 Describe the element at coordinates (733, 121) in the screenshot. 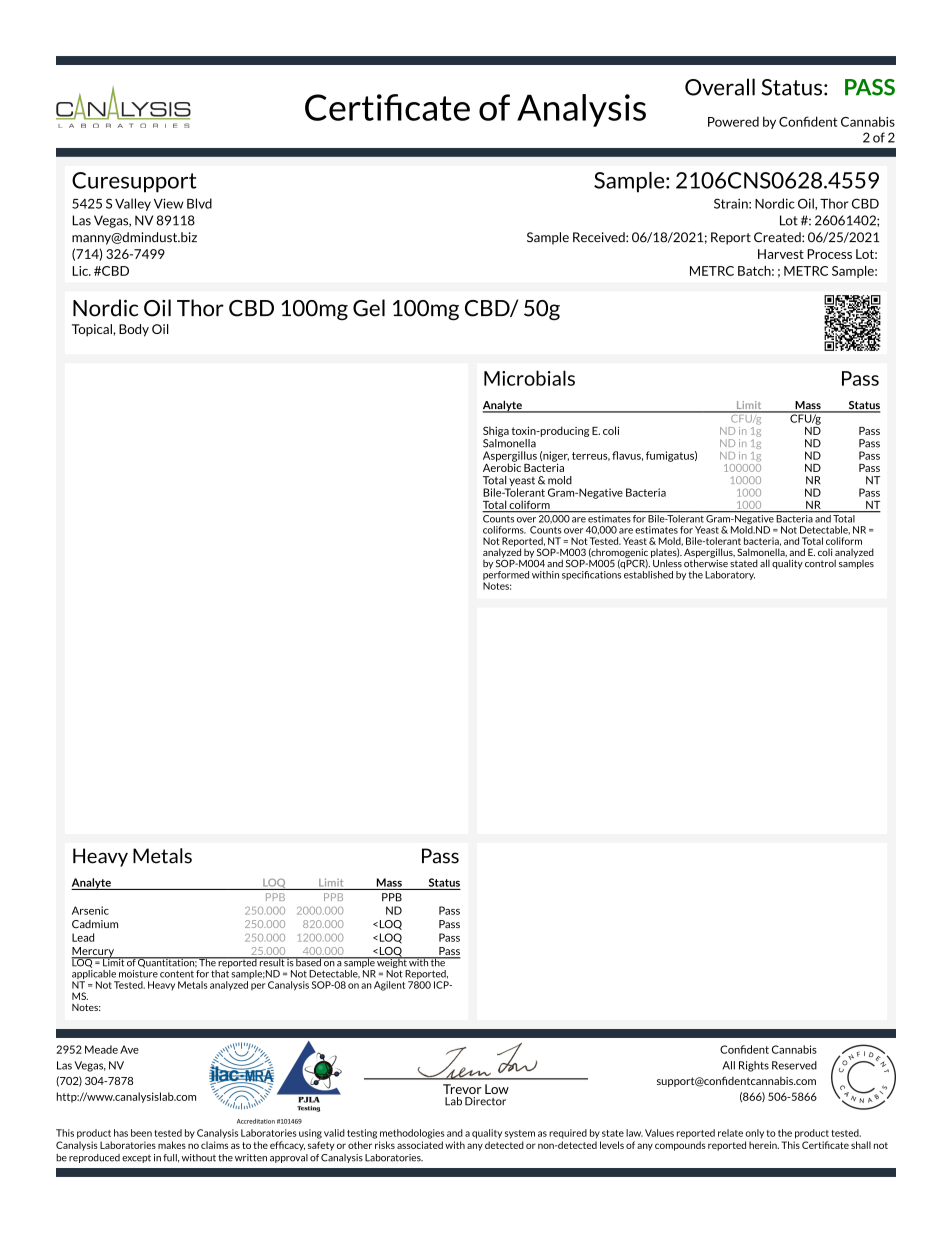

I see `Powered` at that location.
